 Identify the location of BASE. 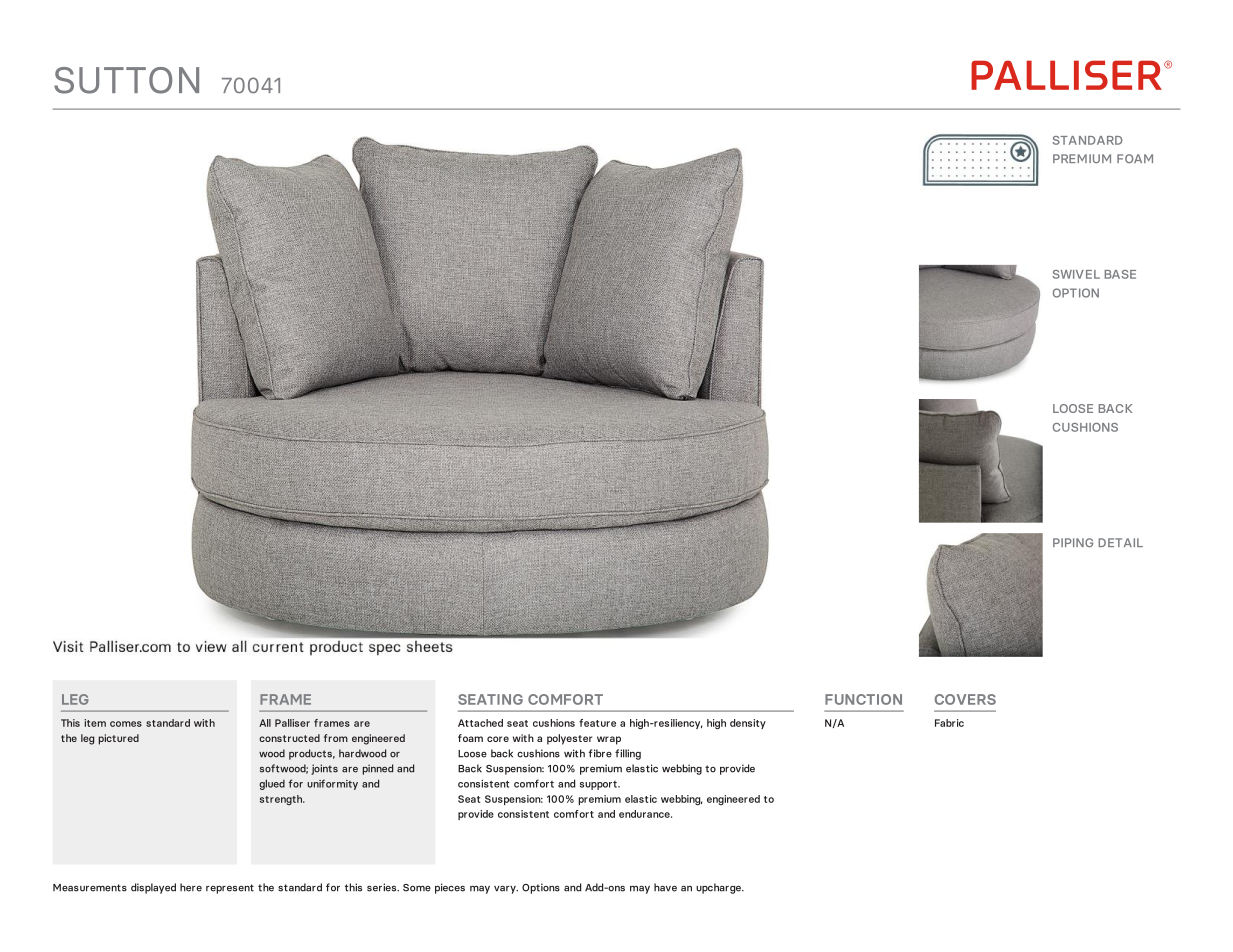
(1120, 274).
